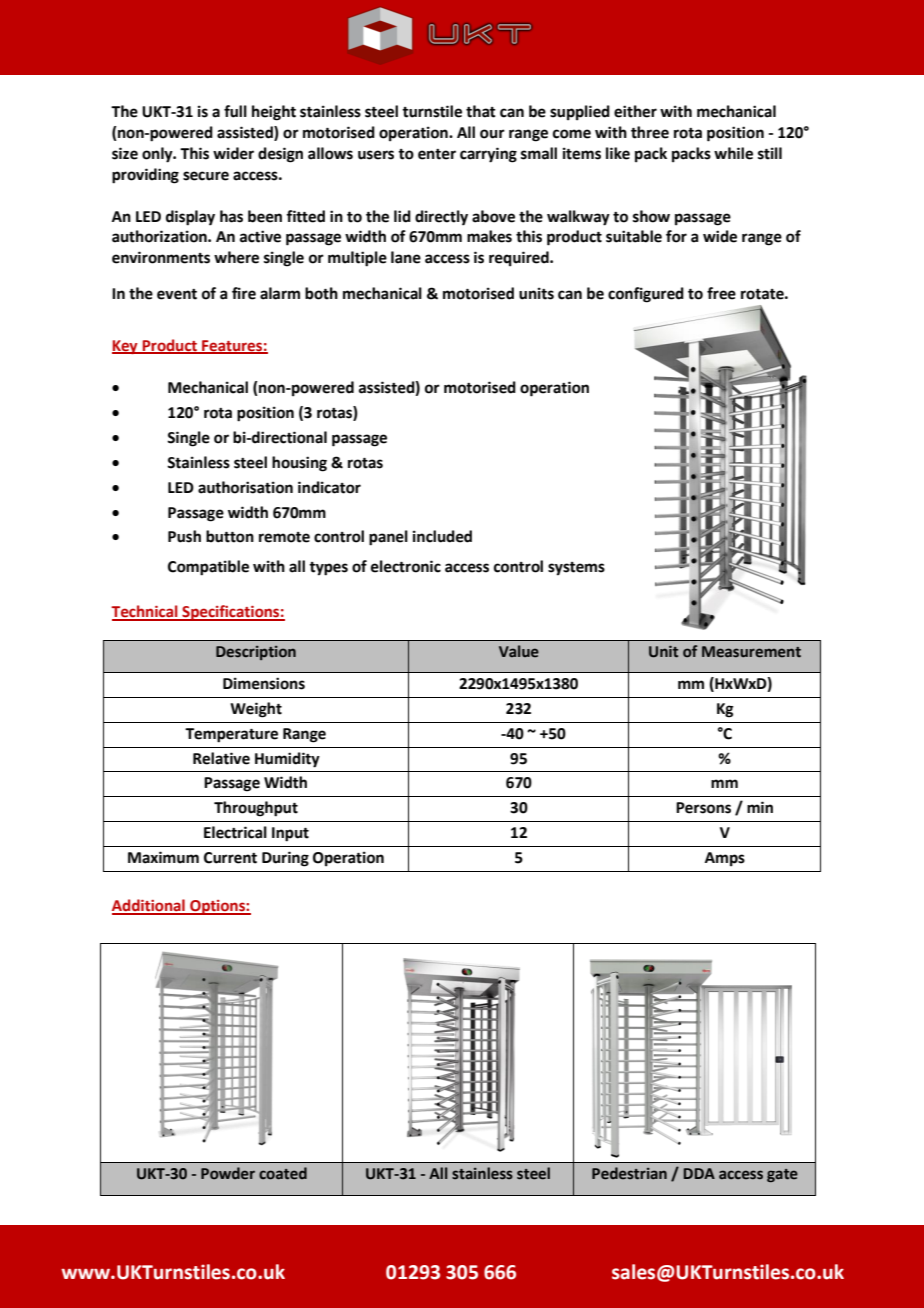 The height and width of the screenshot is (1308, 924). I want to click on Persons, so click(703, 808).
